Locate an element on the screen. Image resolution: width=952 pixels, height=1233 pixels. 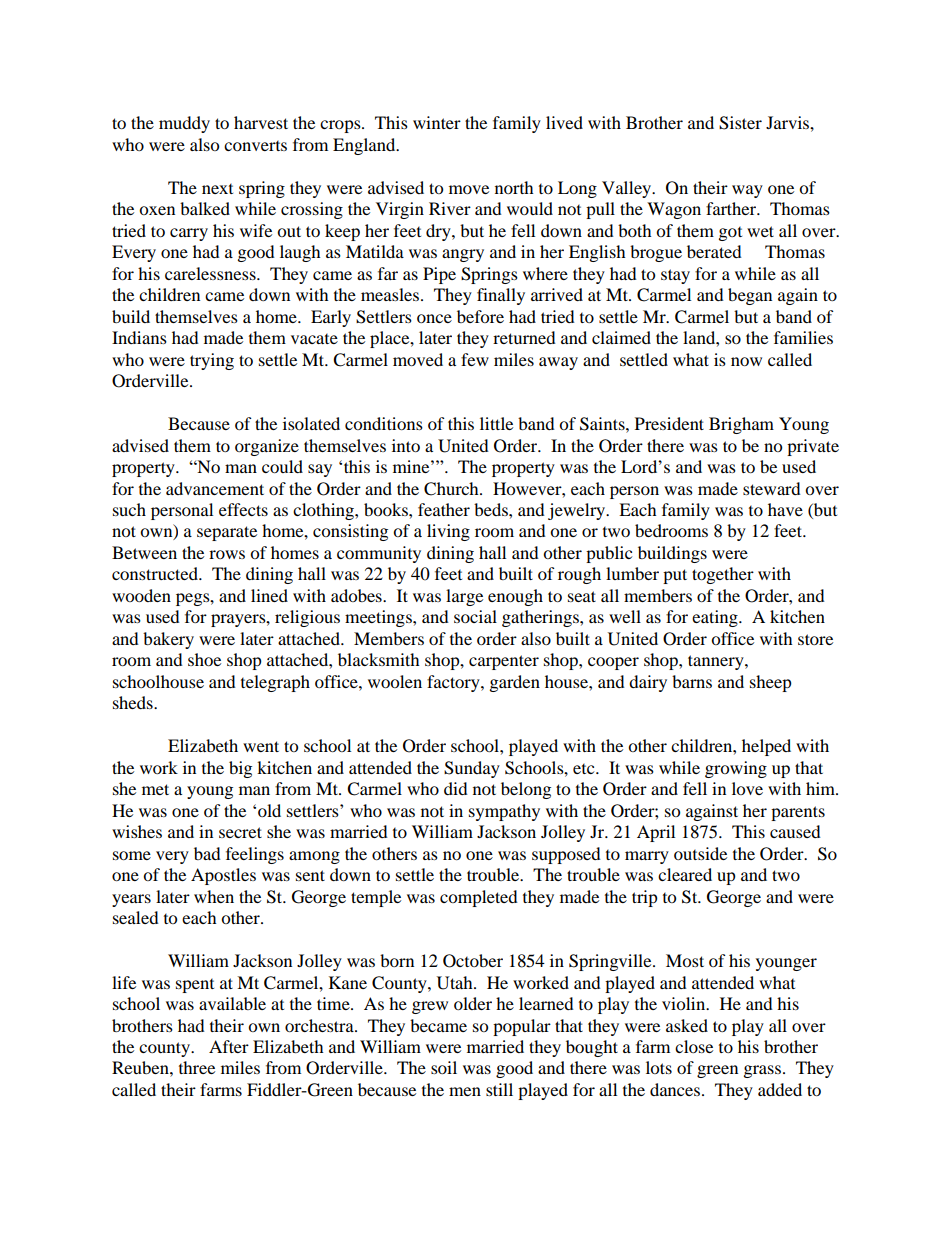
Sister is located at coordinates (740, 123).
